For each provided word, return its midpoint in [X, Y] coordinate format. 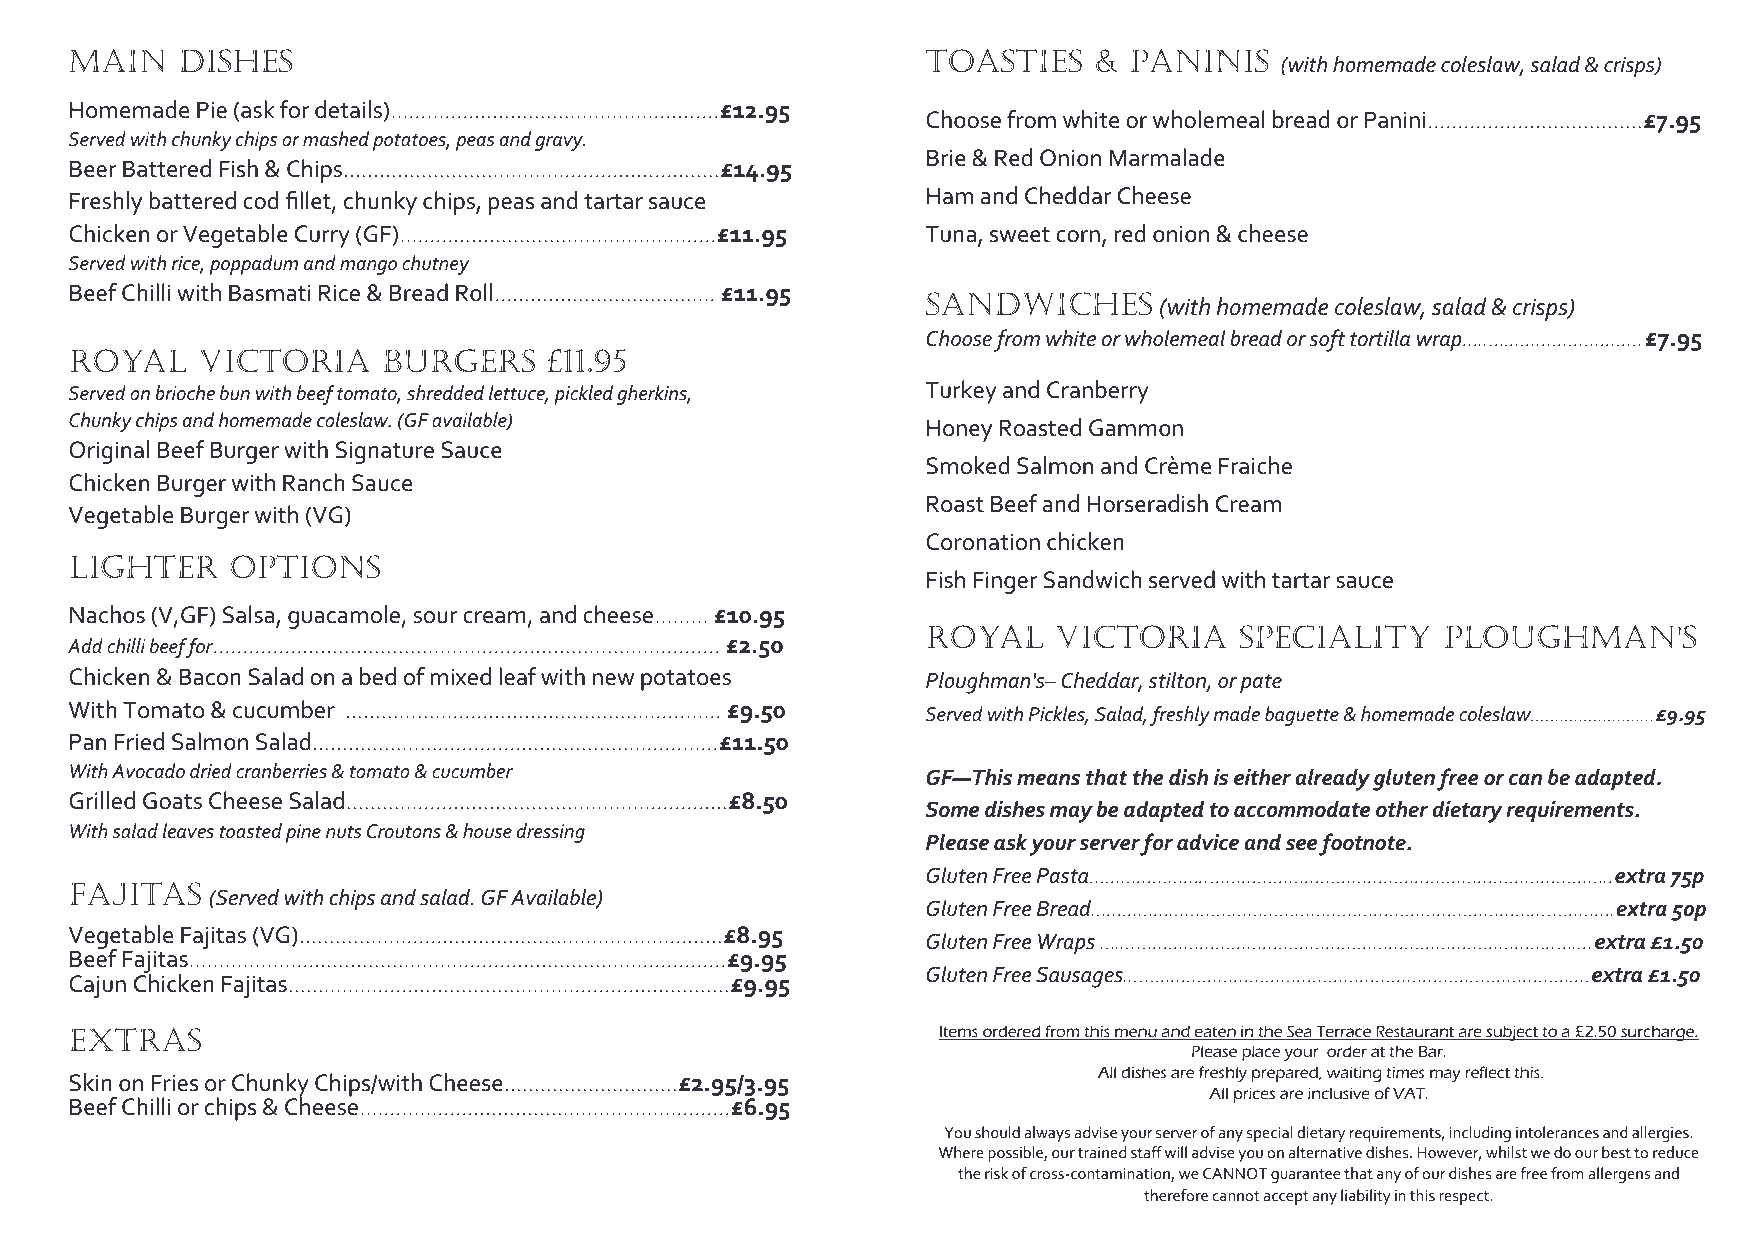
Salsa [248, 614]
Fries [175, 1083]
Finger [1005, 582]
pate [1261, 683]
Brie [946, 158]
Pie [212, 110]
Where [961, 1152]
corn [1078, 236]
